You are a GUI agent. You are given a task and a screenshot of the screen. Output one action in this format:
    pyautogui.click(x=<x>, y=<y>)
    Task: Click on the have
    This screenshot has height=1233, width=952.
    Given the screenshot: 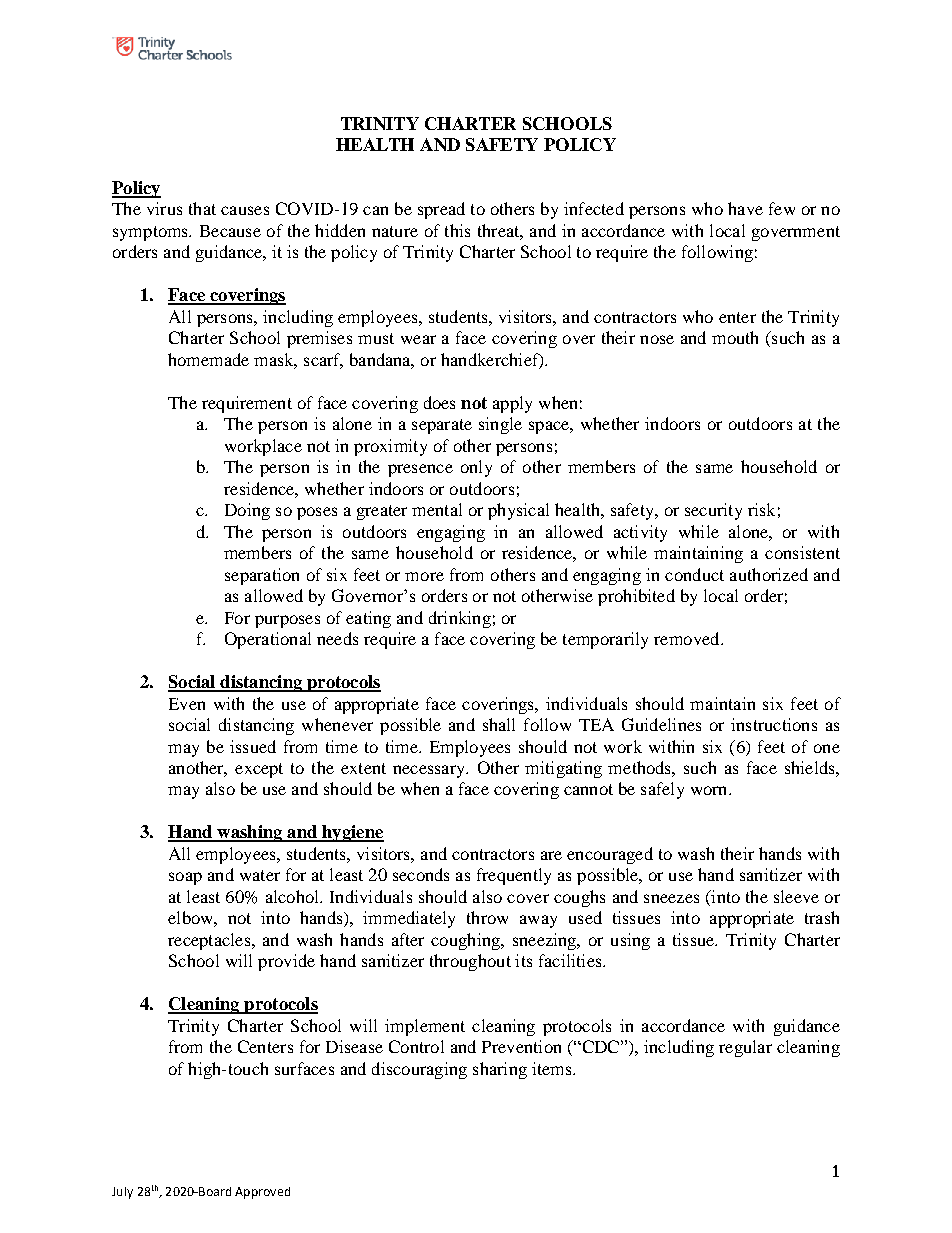 What is the action you would take?
    pyautogui.click(x=745, y=208)
